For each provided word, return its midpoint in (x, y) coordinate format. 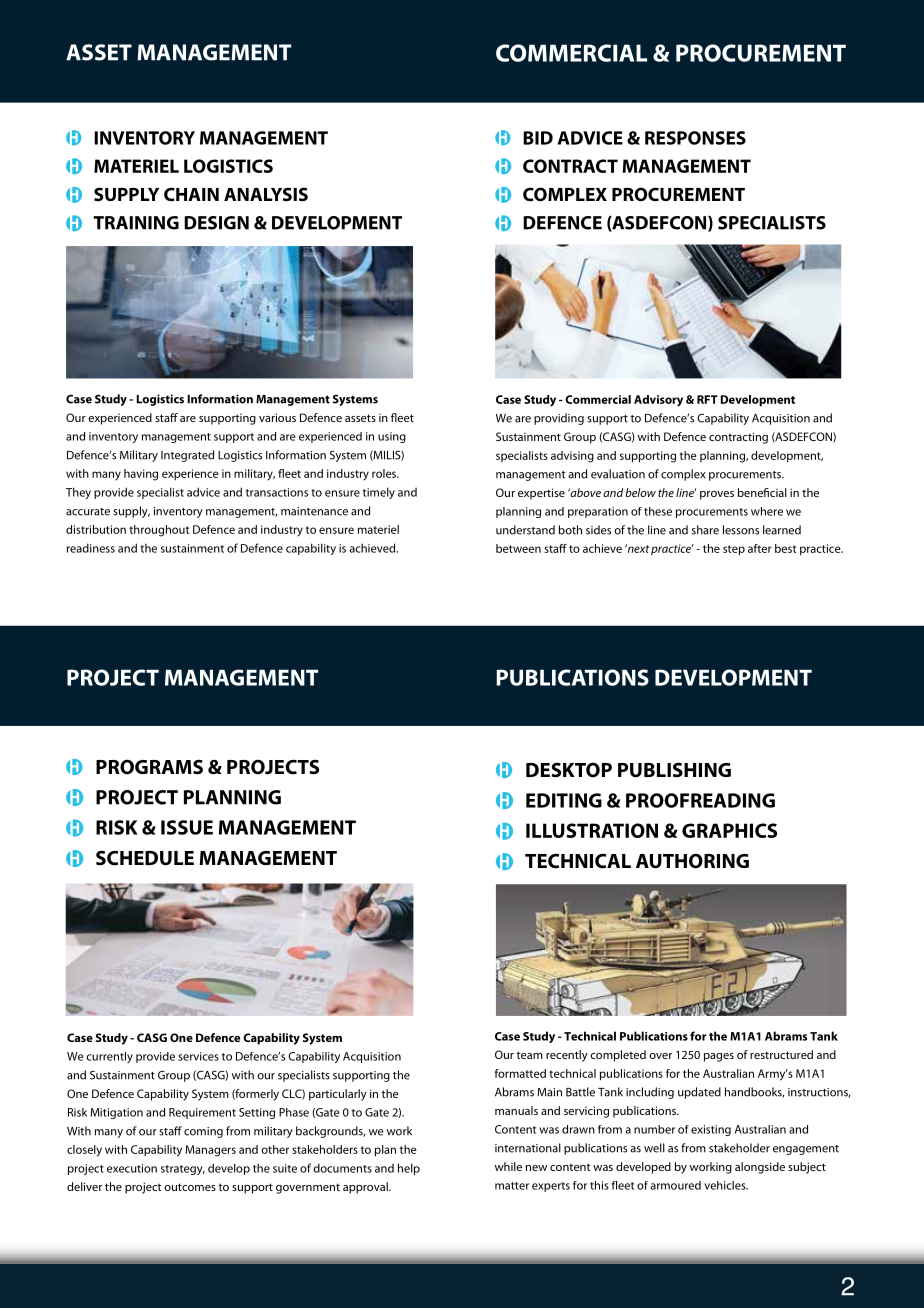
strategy (183, 1170)
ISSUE (187, 827)
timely (379, 493)
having (141, 475)
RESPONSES (695, 138)
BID (538, 138)
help (409, 1169)
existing (711, 1130)
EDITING (564, 800)
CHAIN (191, 194)
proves (717, 495)
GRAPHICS (729, 830)
